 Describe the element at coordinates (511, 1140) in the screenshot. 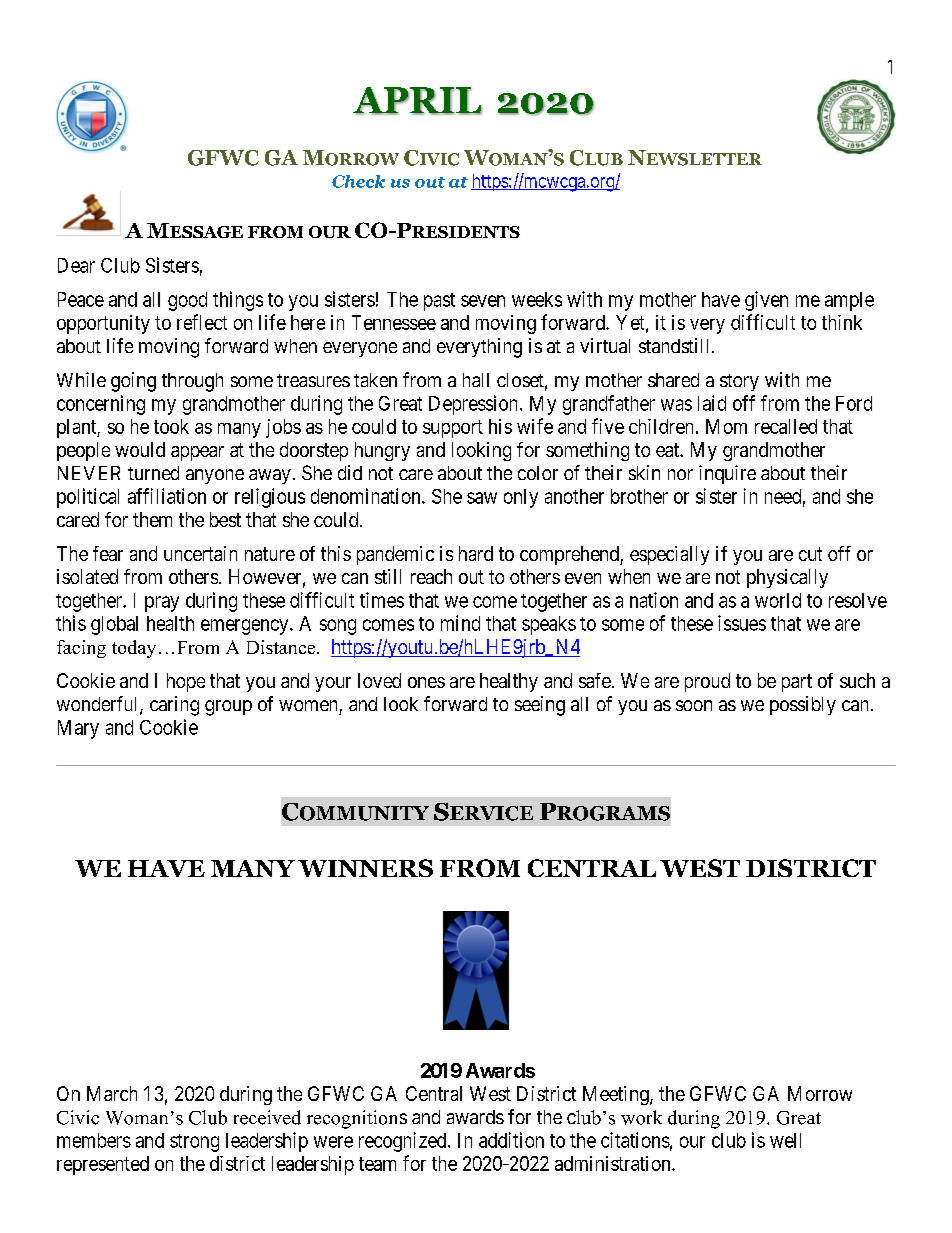

I see `addition` at that location.
